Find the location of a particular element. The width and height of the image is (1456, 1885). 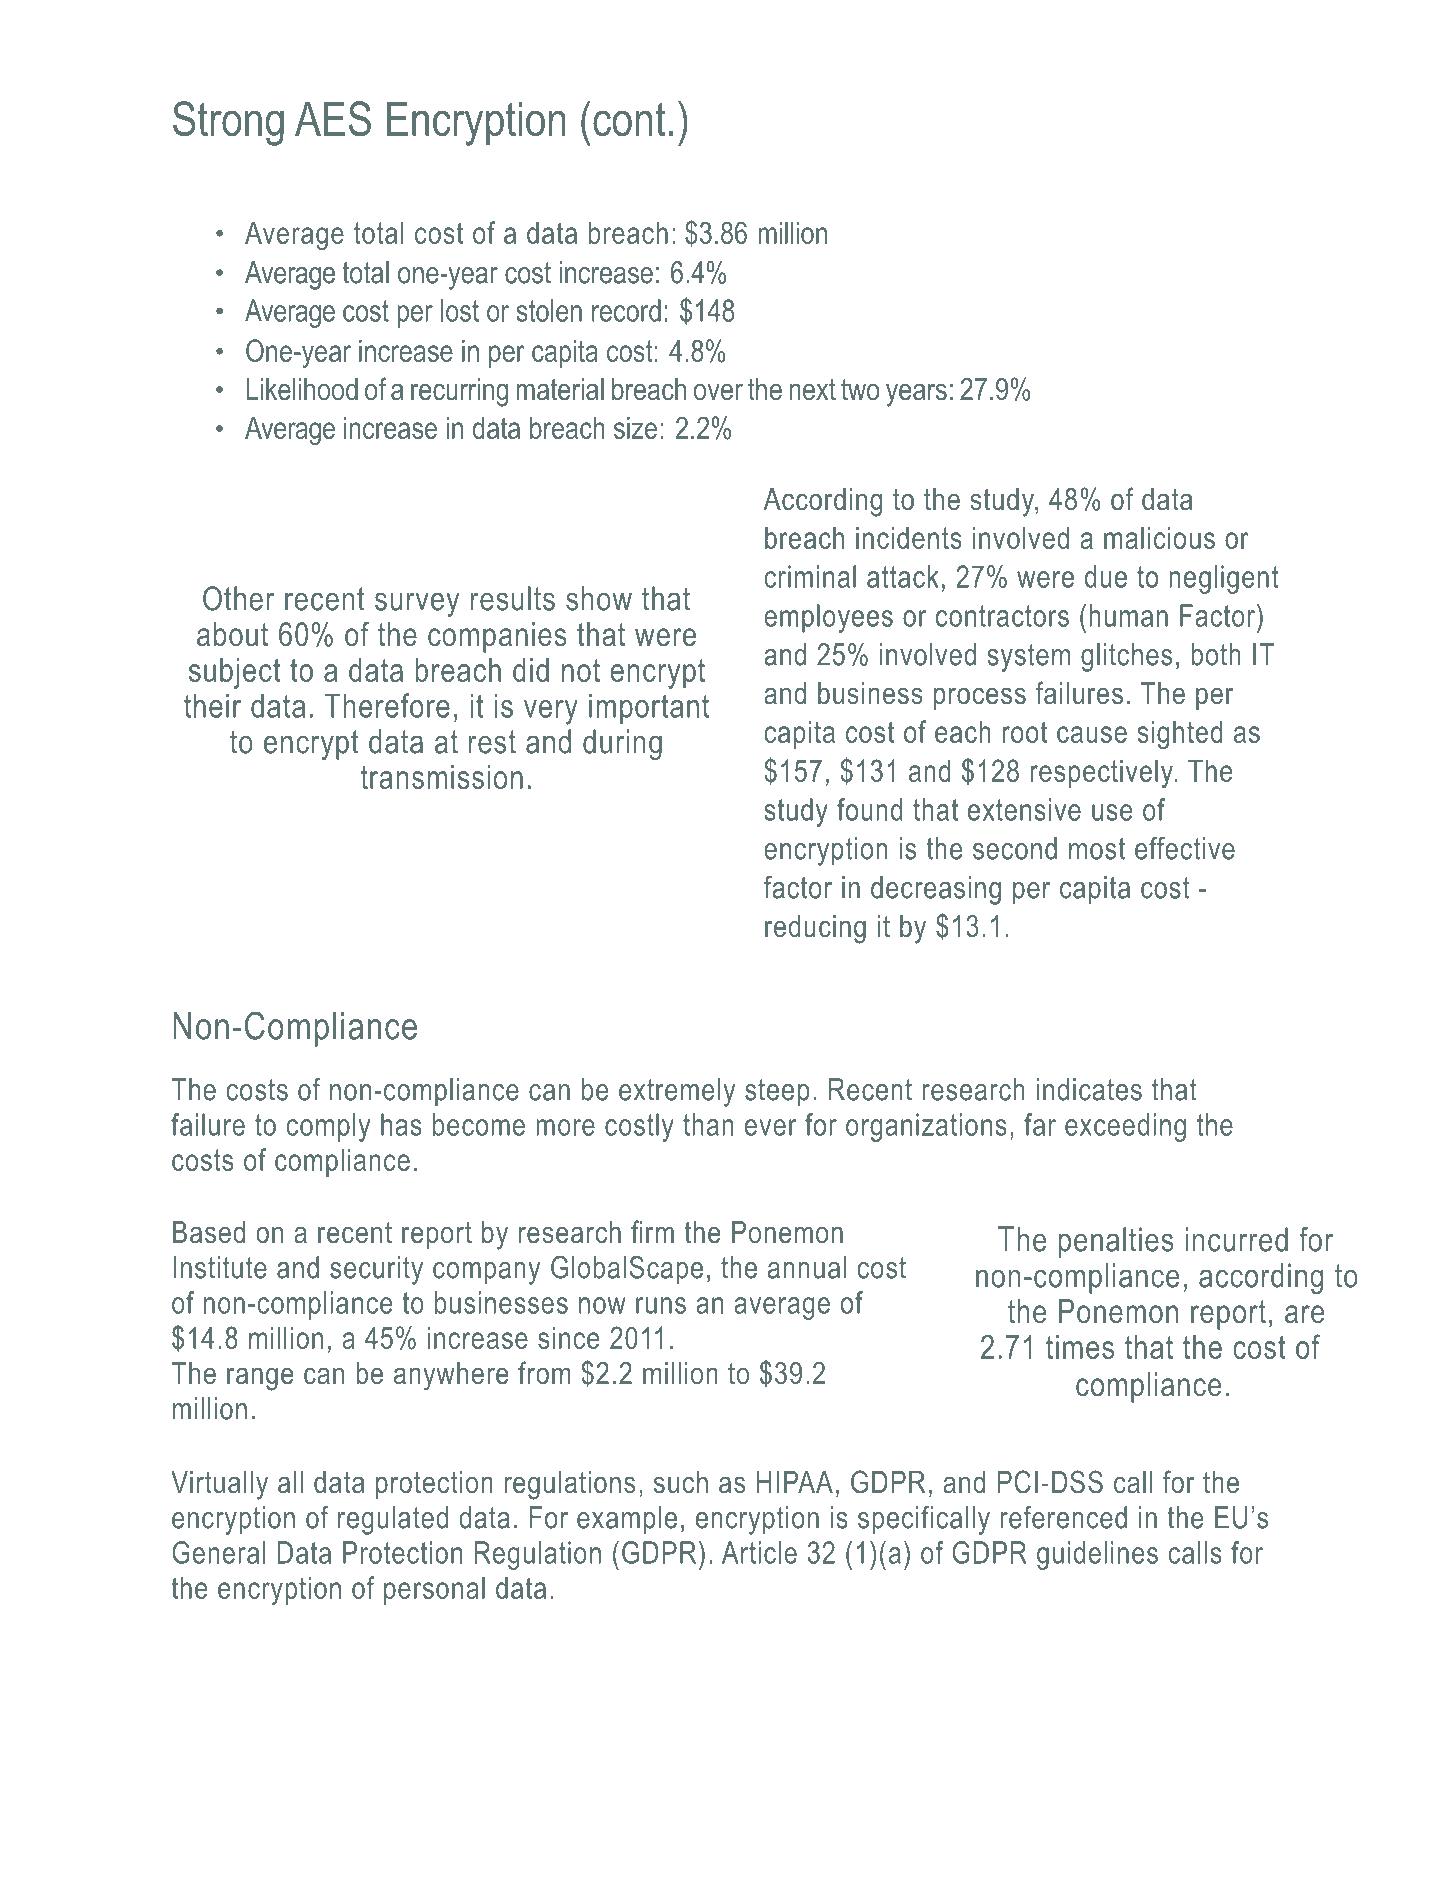

regulated is located at coordinates (393, 1520).
